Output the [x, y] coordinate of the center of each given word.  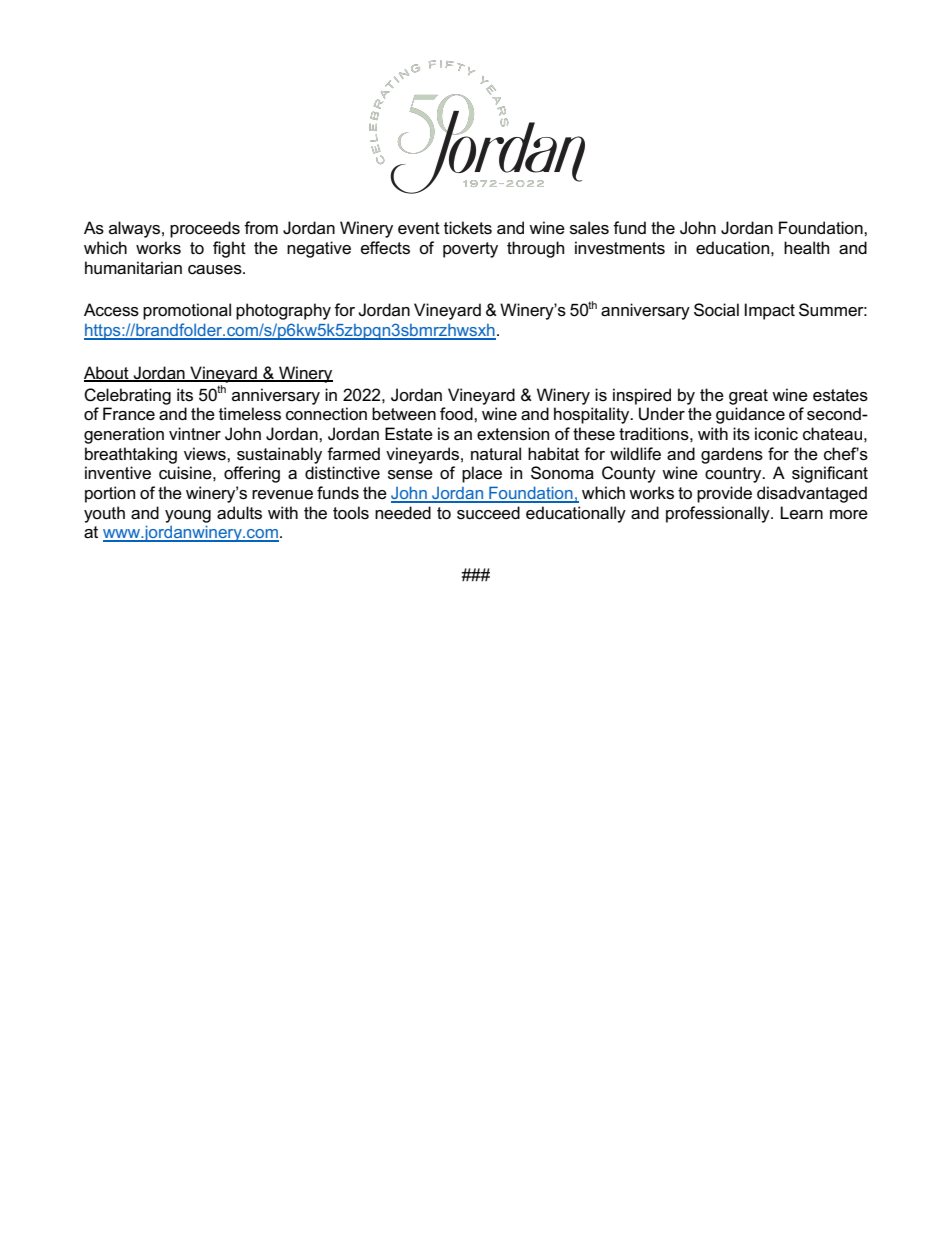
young [188, 516]
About [107, 374]
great [748, 397]
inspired [642, 396]
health [806, 248]
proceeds [205, 229]
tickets [468, 228]
